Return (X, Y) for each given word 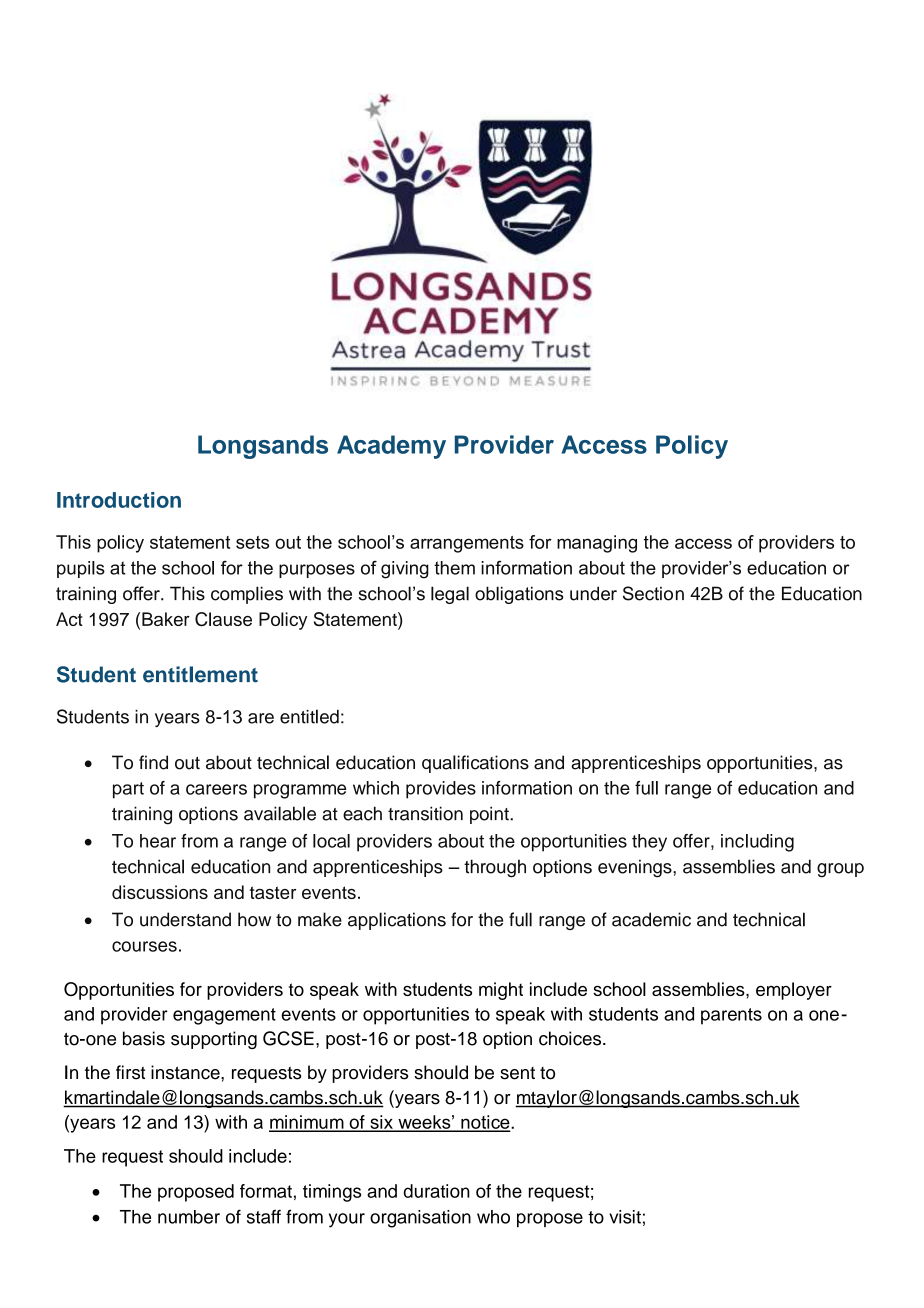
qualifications (475, 764)
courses (144, 946)
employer (794, 991)
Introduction (119, 500)
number (189, 1217)
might (501, 991)
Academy (391, 447)
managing (597, 544)
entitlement (200, 674)
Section (653, 593)
